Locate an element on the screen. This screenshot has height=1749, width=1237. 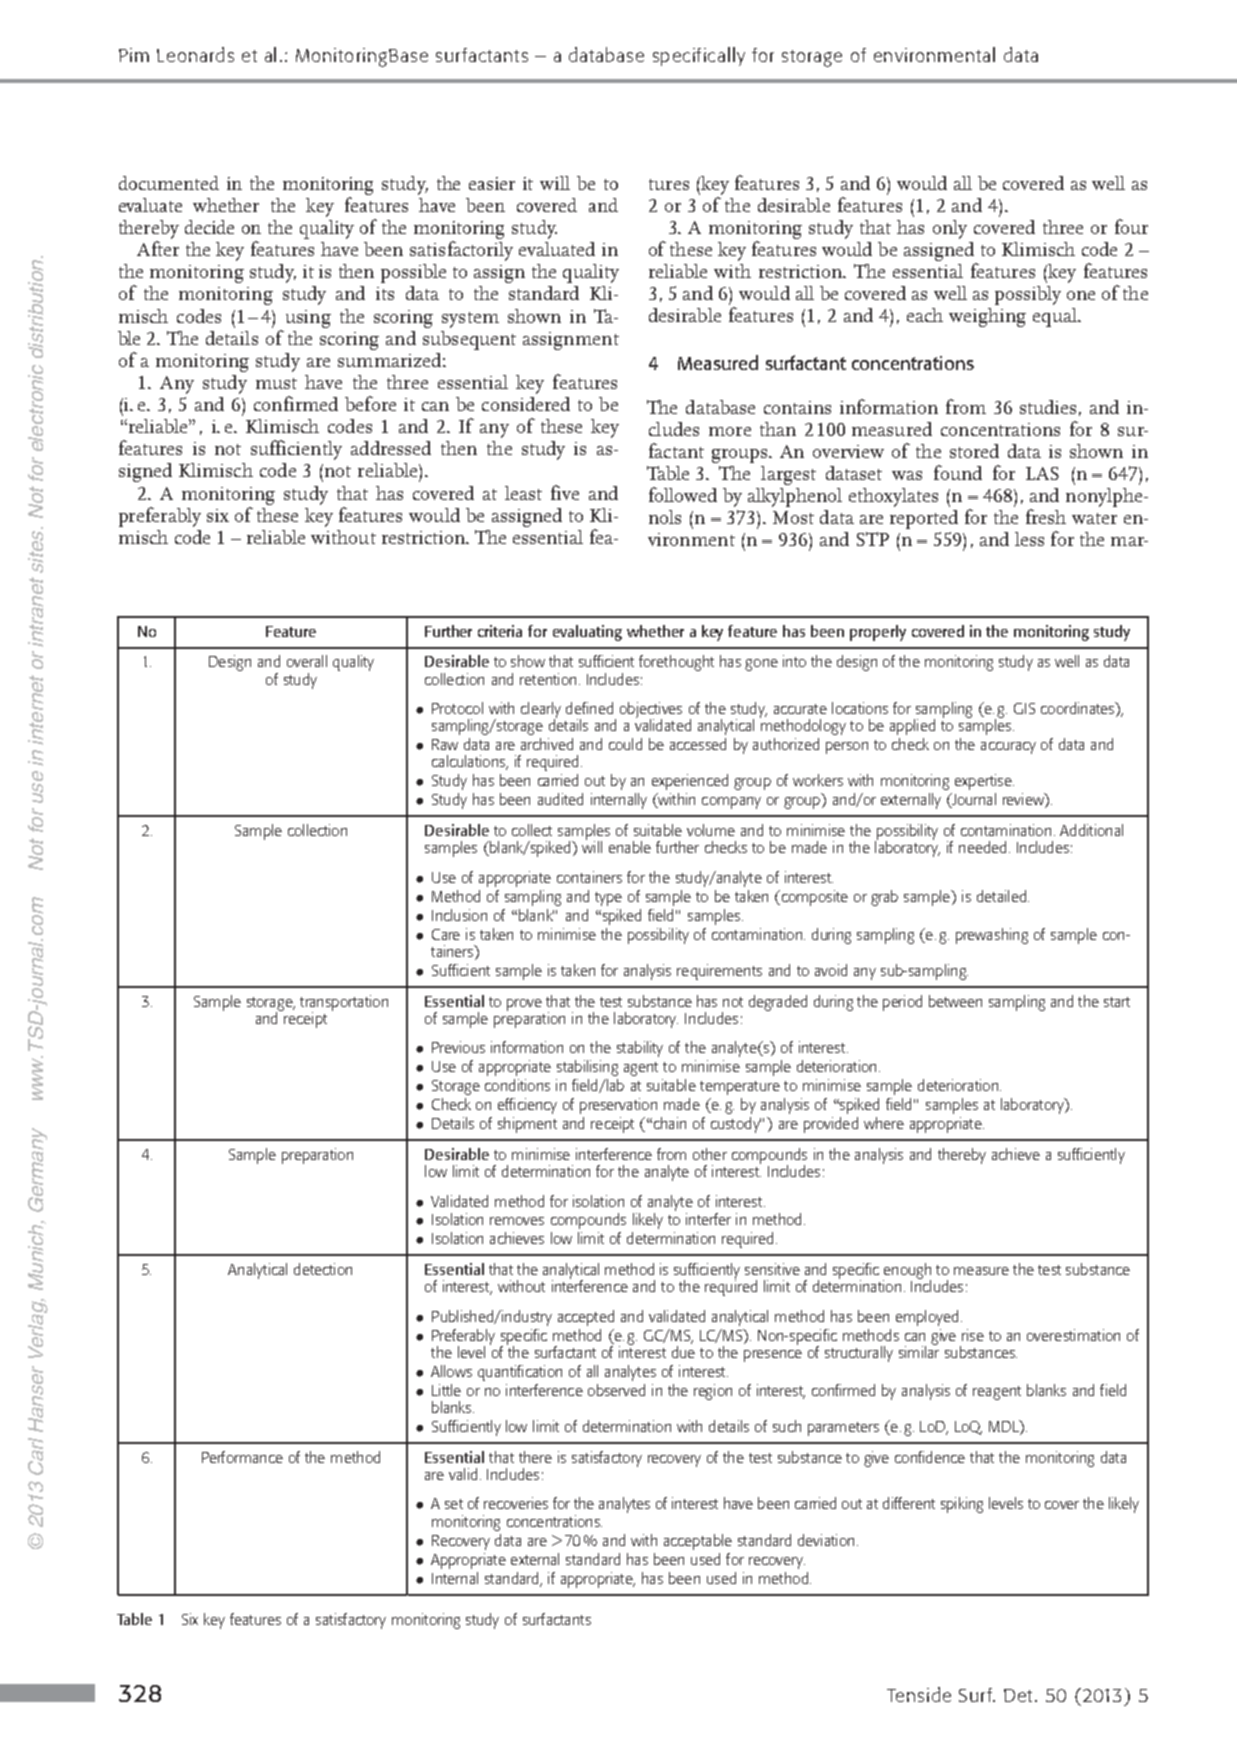
Inclusion is located at coordinates (459, 915).
